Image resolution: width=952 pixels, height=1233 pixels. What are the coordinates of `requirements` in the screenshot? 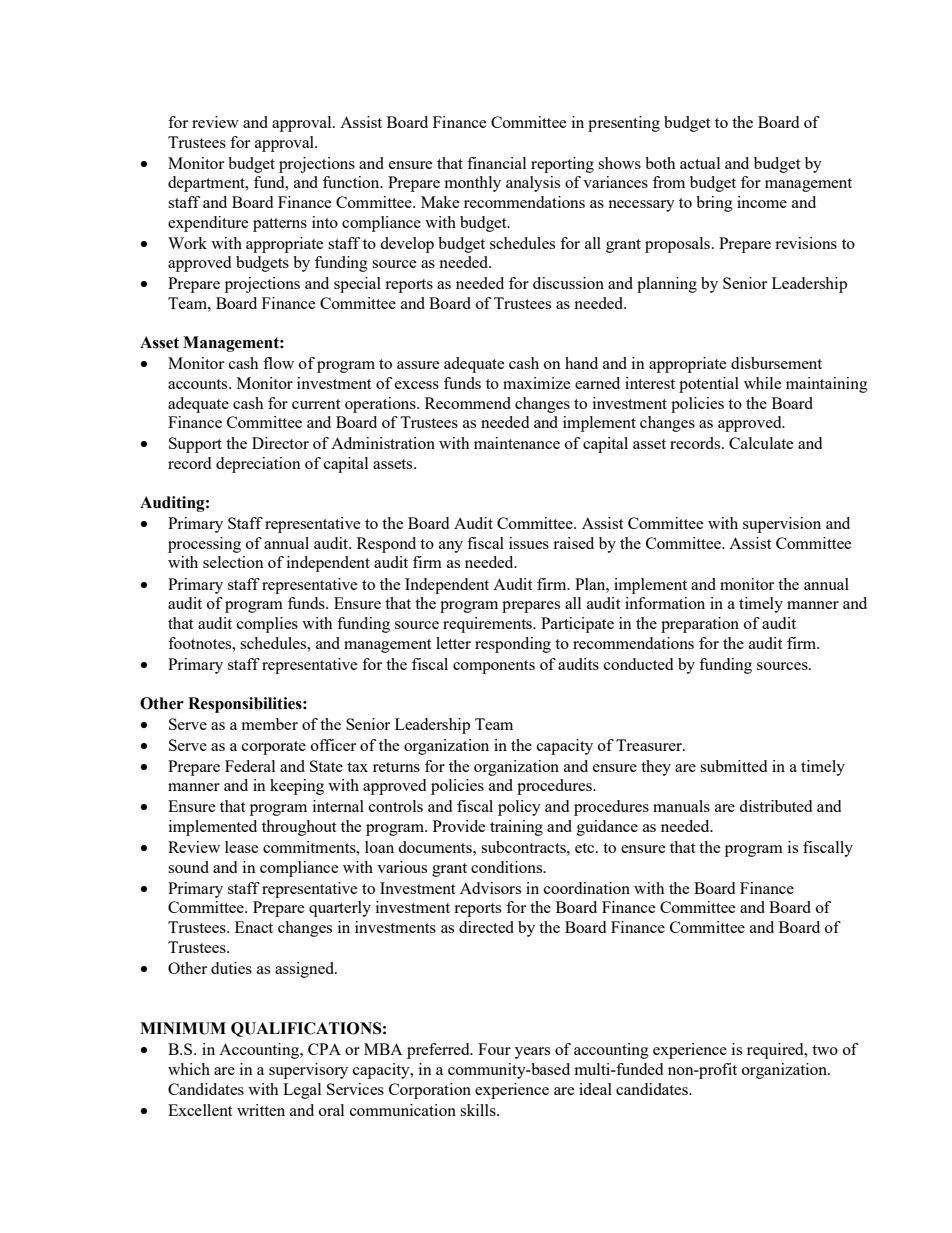 It's located at (489, 625).
